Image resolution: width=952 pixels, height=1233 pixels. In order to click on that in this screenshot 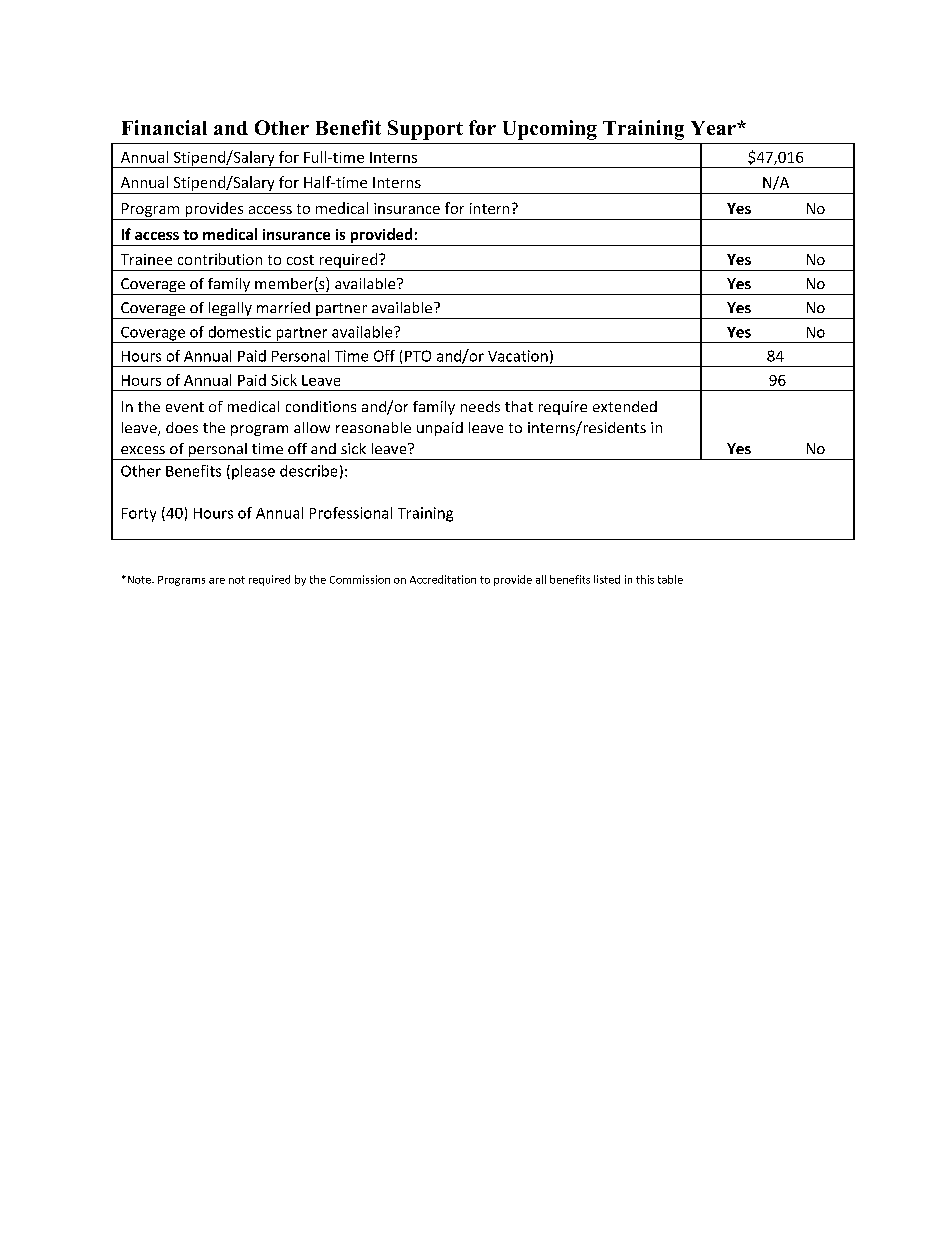, I will do `click(519, 406)`.
